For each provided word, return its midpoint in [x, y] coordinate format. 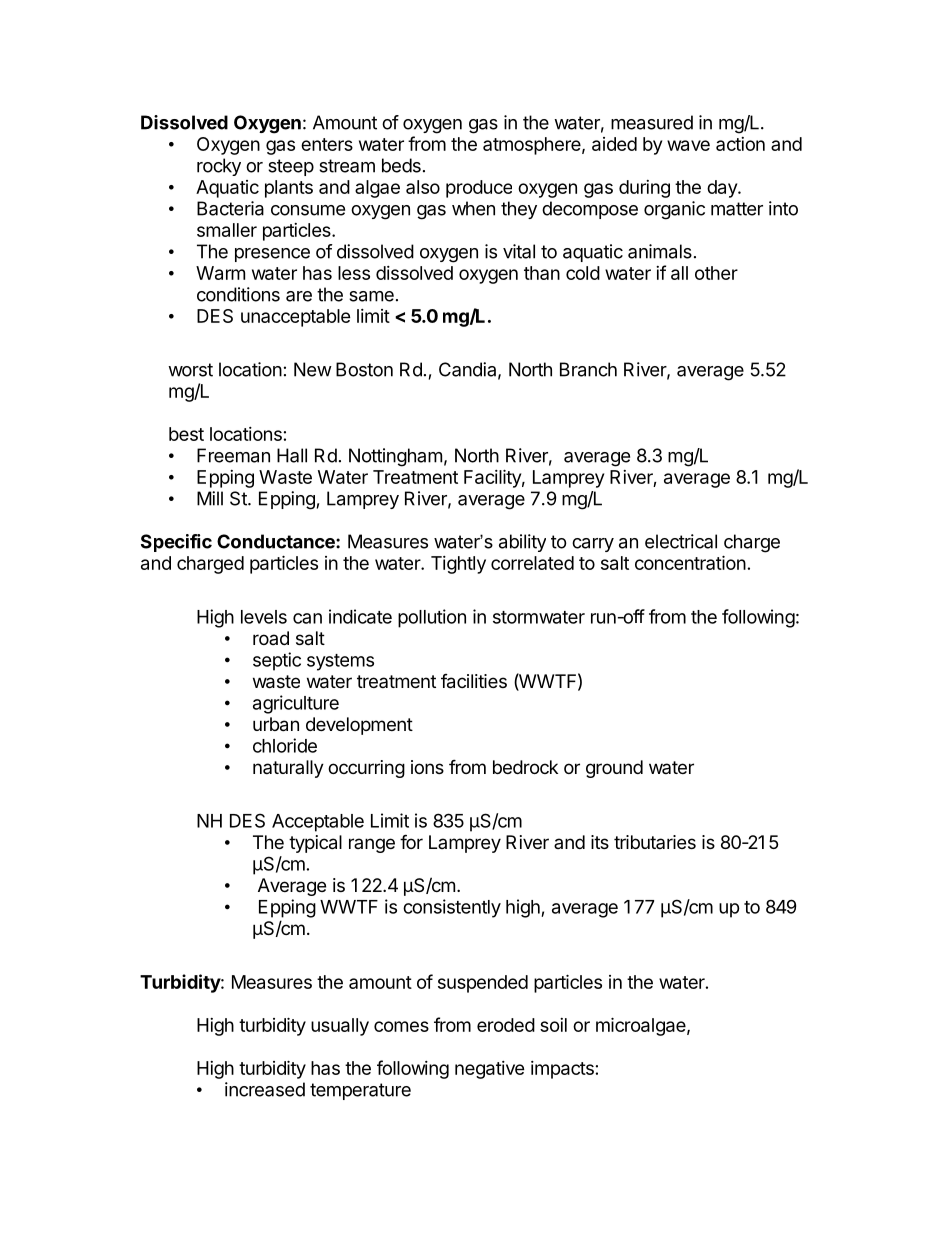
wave [688, 145]
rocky [219, 167]
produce [479, 189]
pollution [432, 618]
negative [490, 1070]
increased [265, 1089]
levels [264, 617]
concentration [690, 562]
